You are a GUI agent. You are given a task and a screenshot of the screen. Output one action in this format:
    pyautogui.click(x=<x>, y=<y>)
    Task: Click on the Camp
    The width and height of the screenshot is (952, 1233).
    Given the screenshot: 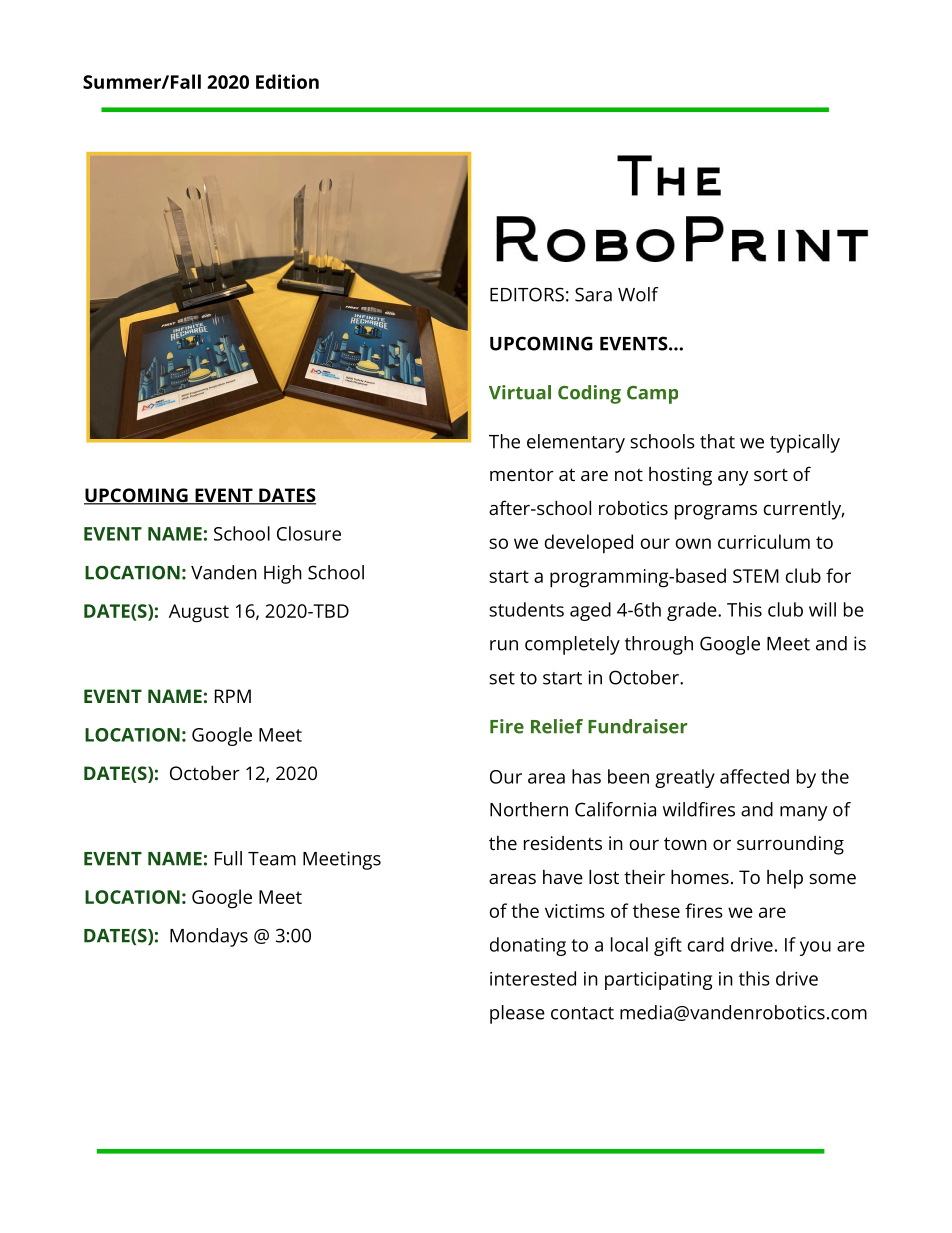 What is the action you would take?
    pyautogui.click(x=652, y=395)
